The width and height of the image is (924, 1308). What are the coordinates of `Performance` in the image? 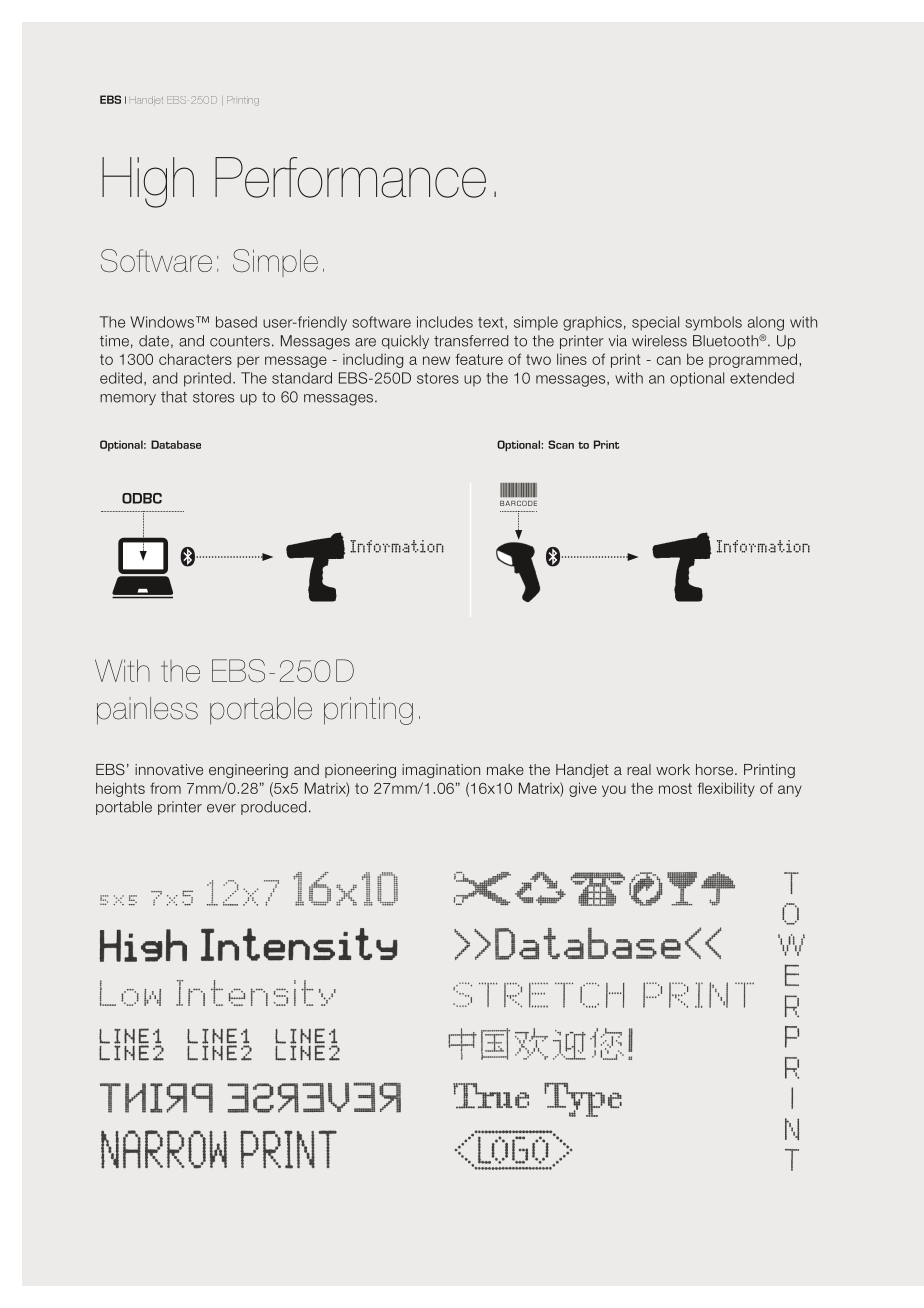 It's located at (350, 177).
